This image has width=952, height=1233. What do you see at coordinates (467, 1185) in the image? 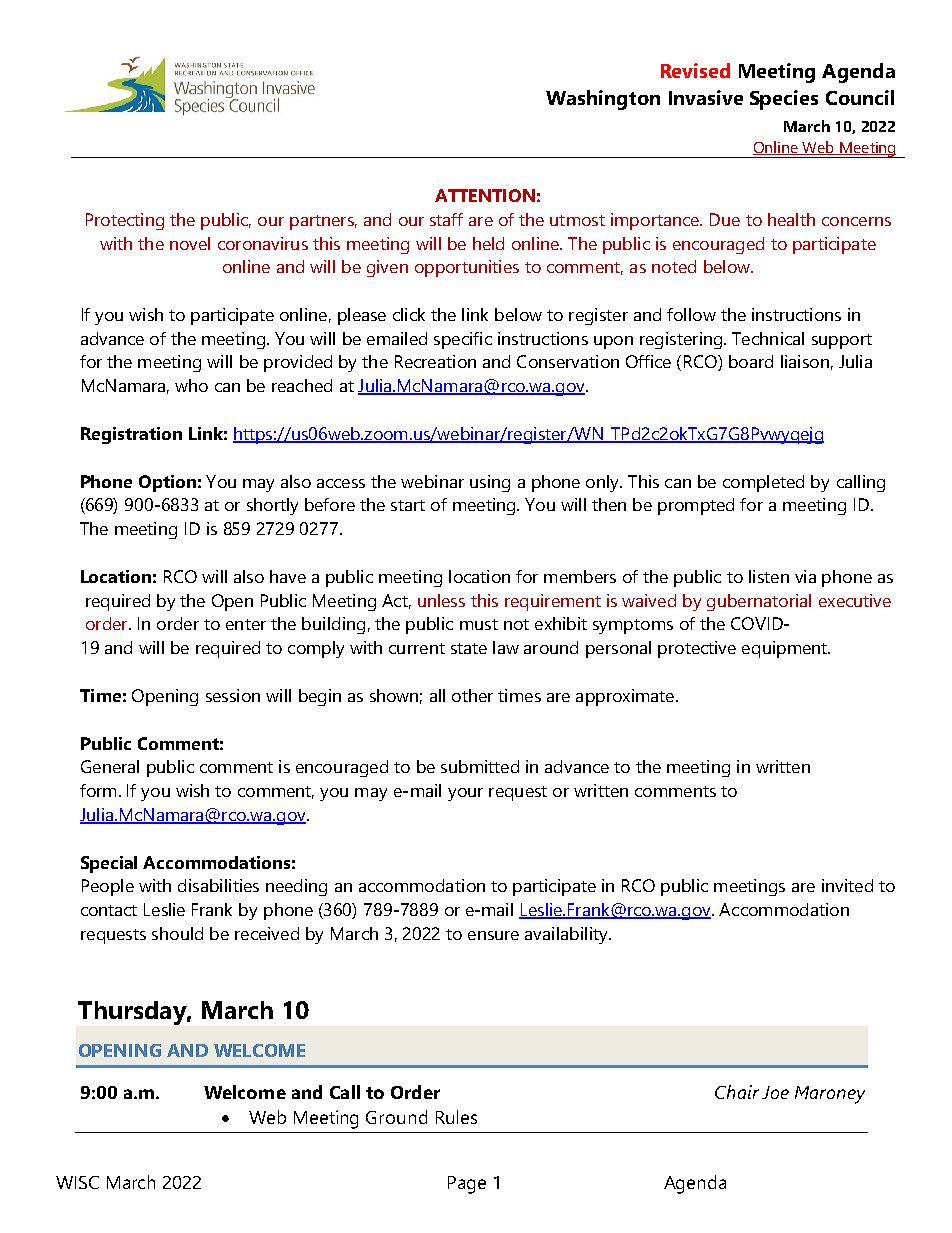
I see `Page` at bounding box center [467, 1185].
